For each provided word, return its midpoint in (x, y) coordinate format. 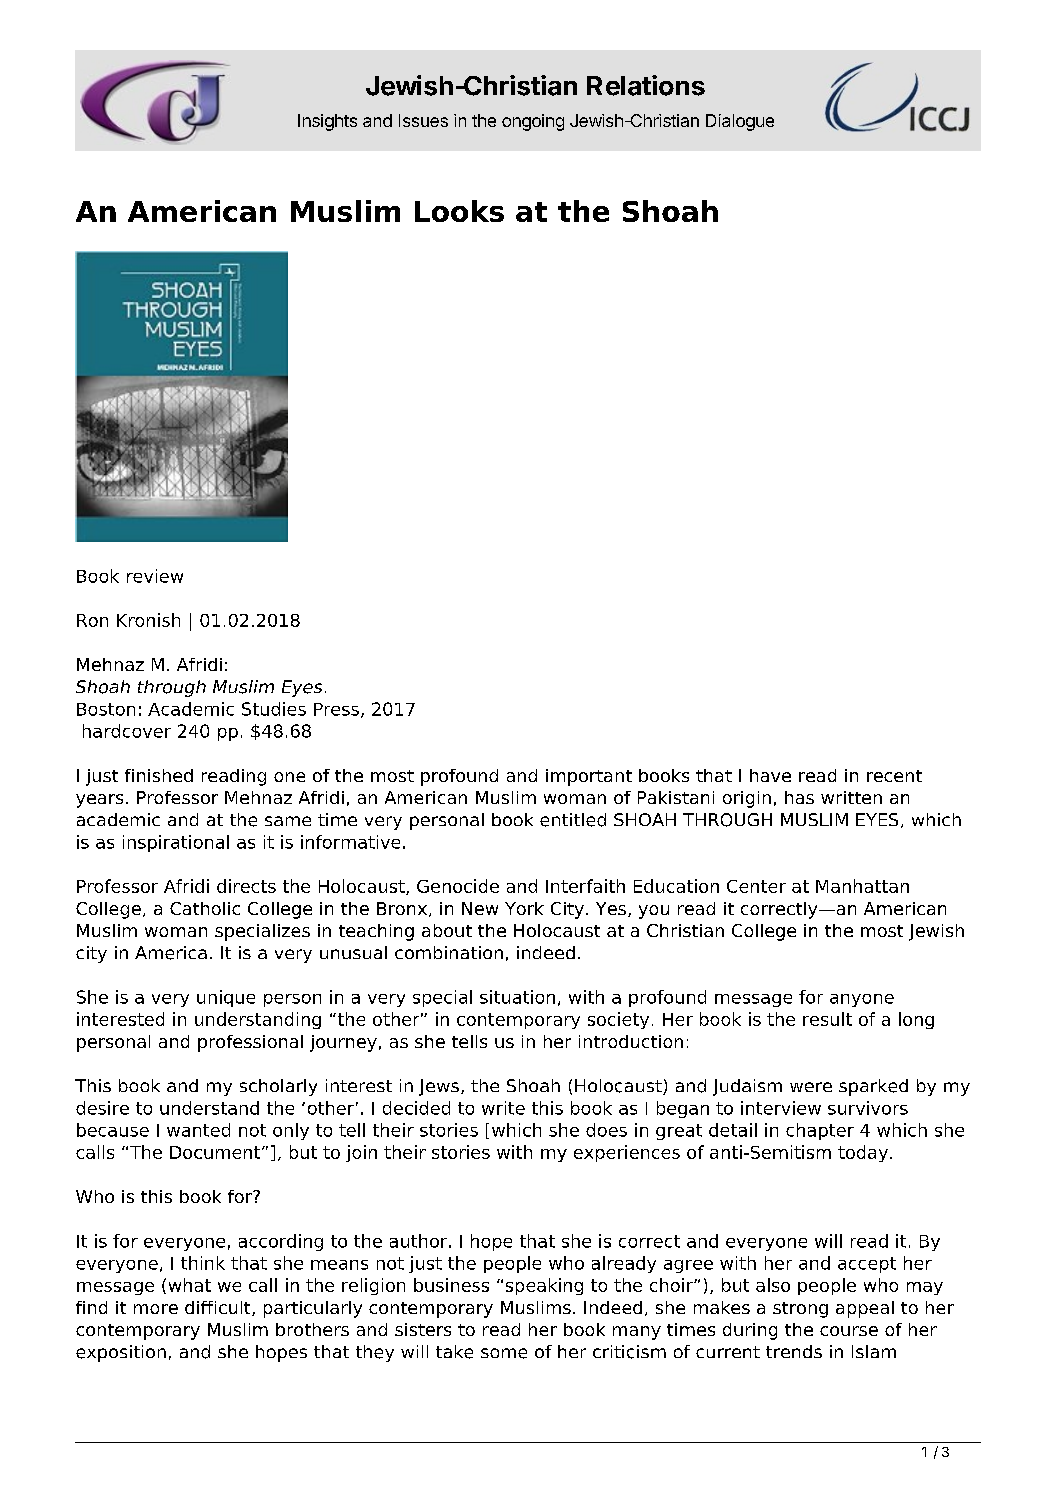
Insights (327, 122)
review (155, 576)
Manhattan (862, 886)
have (770, 775)
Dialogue (740, 122)
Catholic (205, 908)
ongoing (533, 122)
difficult (219, 1308)
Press (336, 709)
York (524, 908)
